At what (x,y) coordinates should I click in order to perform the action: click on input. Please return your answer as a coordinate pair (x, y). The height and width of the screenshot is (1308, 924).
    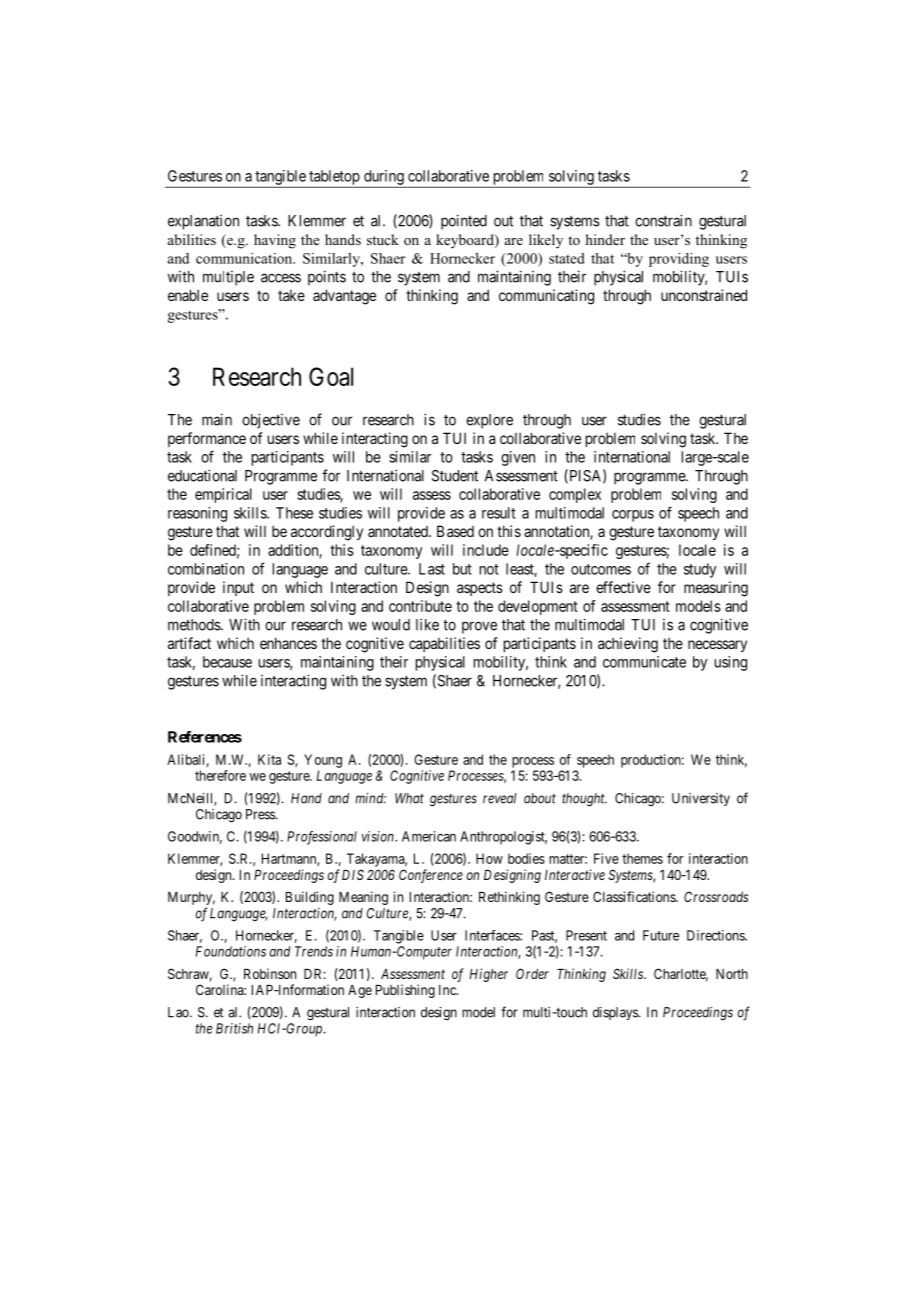
    Looking at the image, I should click on (238, 588).
